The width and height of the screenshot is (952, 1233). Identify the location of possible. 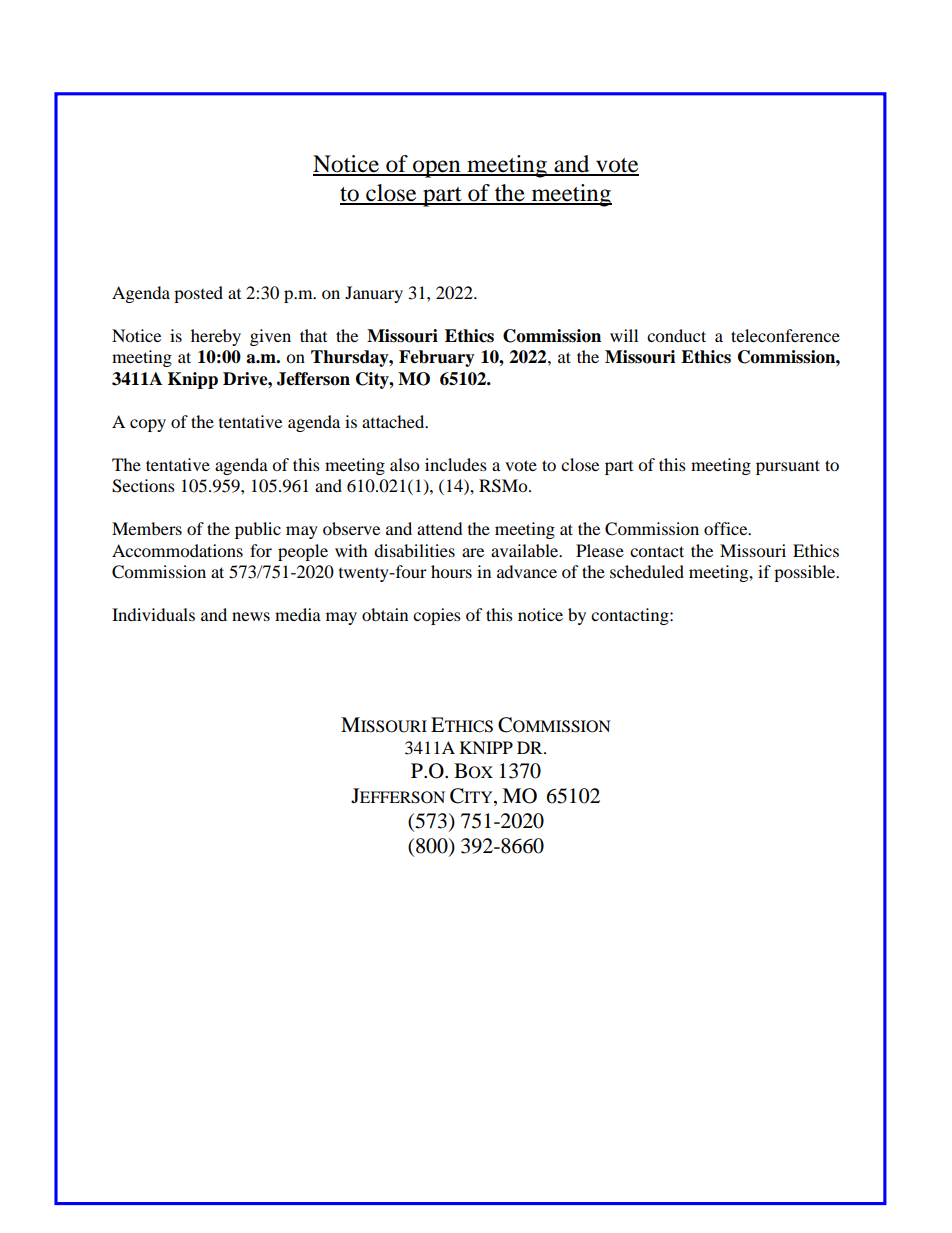
(806, 573).
